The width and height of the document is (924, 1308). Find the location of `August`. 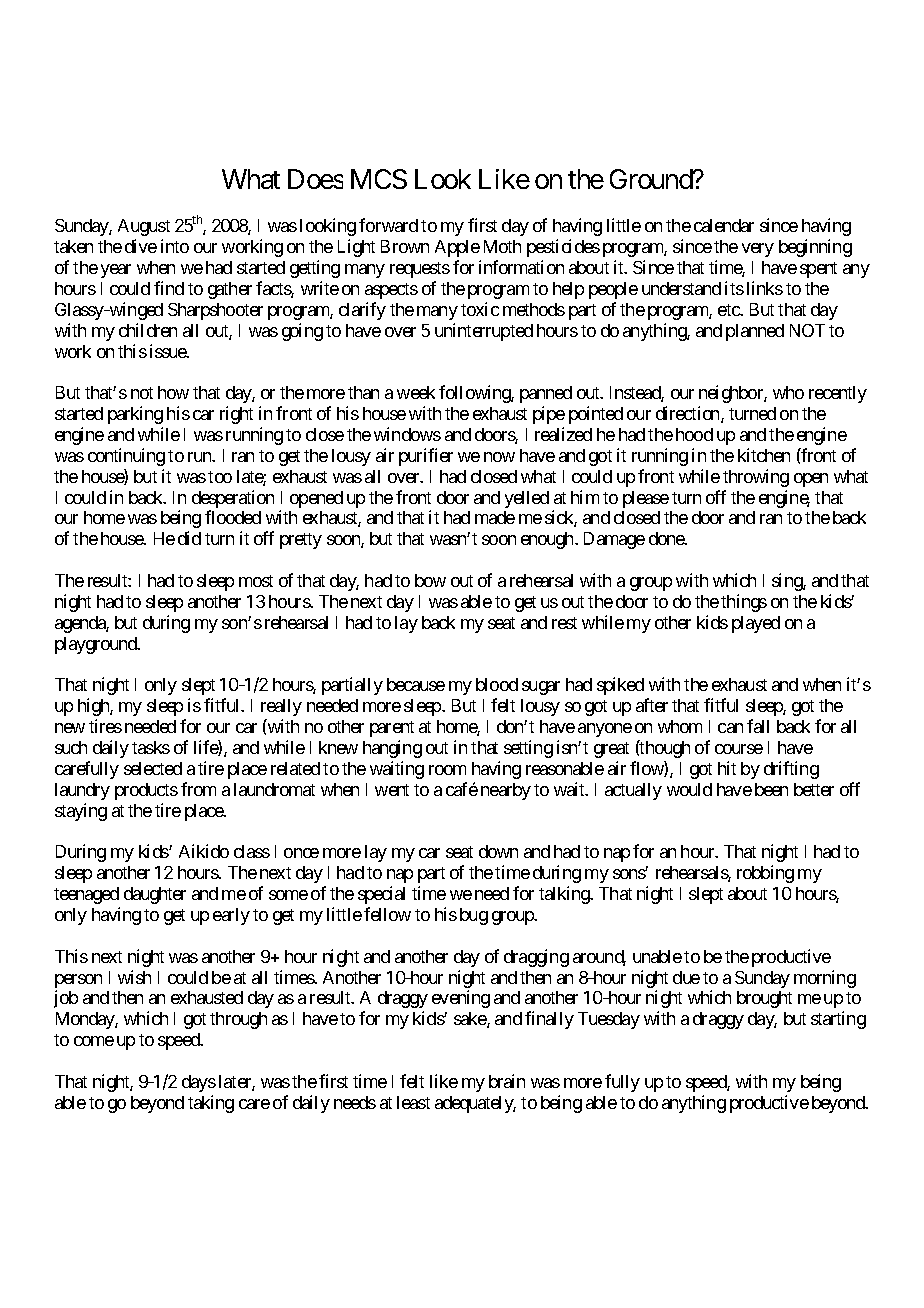

August is located at coordinates (144, 227).
